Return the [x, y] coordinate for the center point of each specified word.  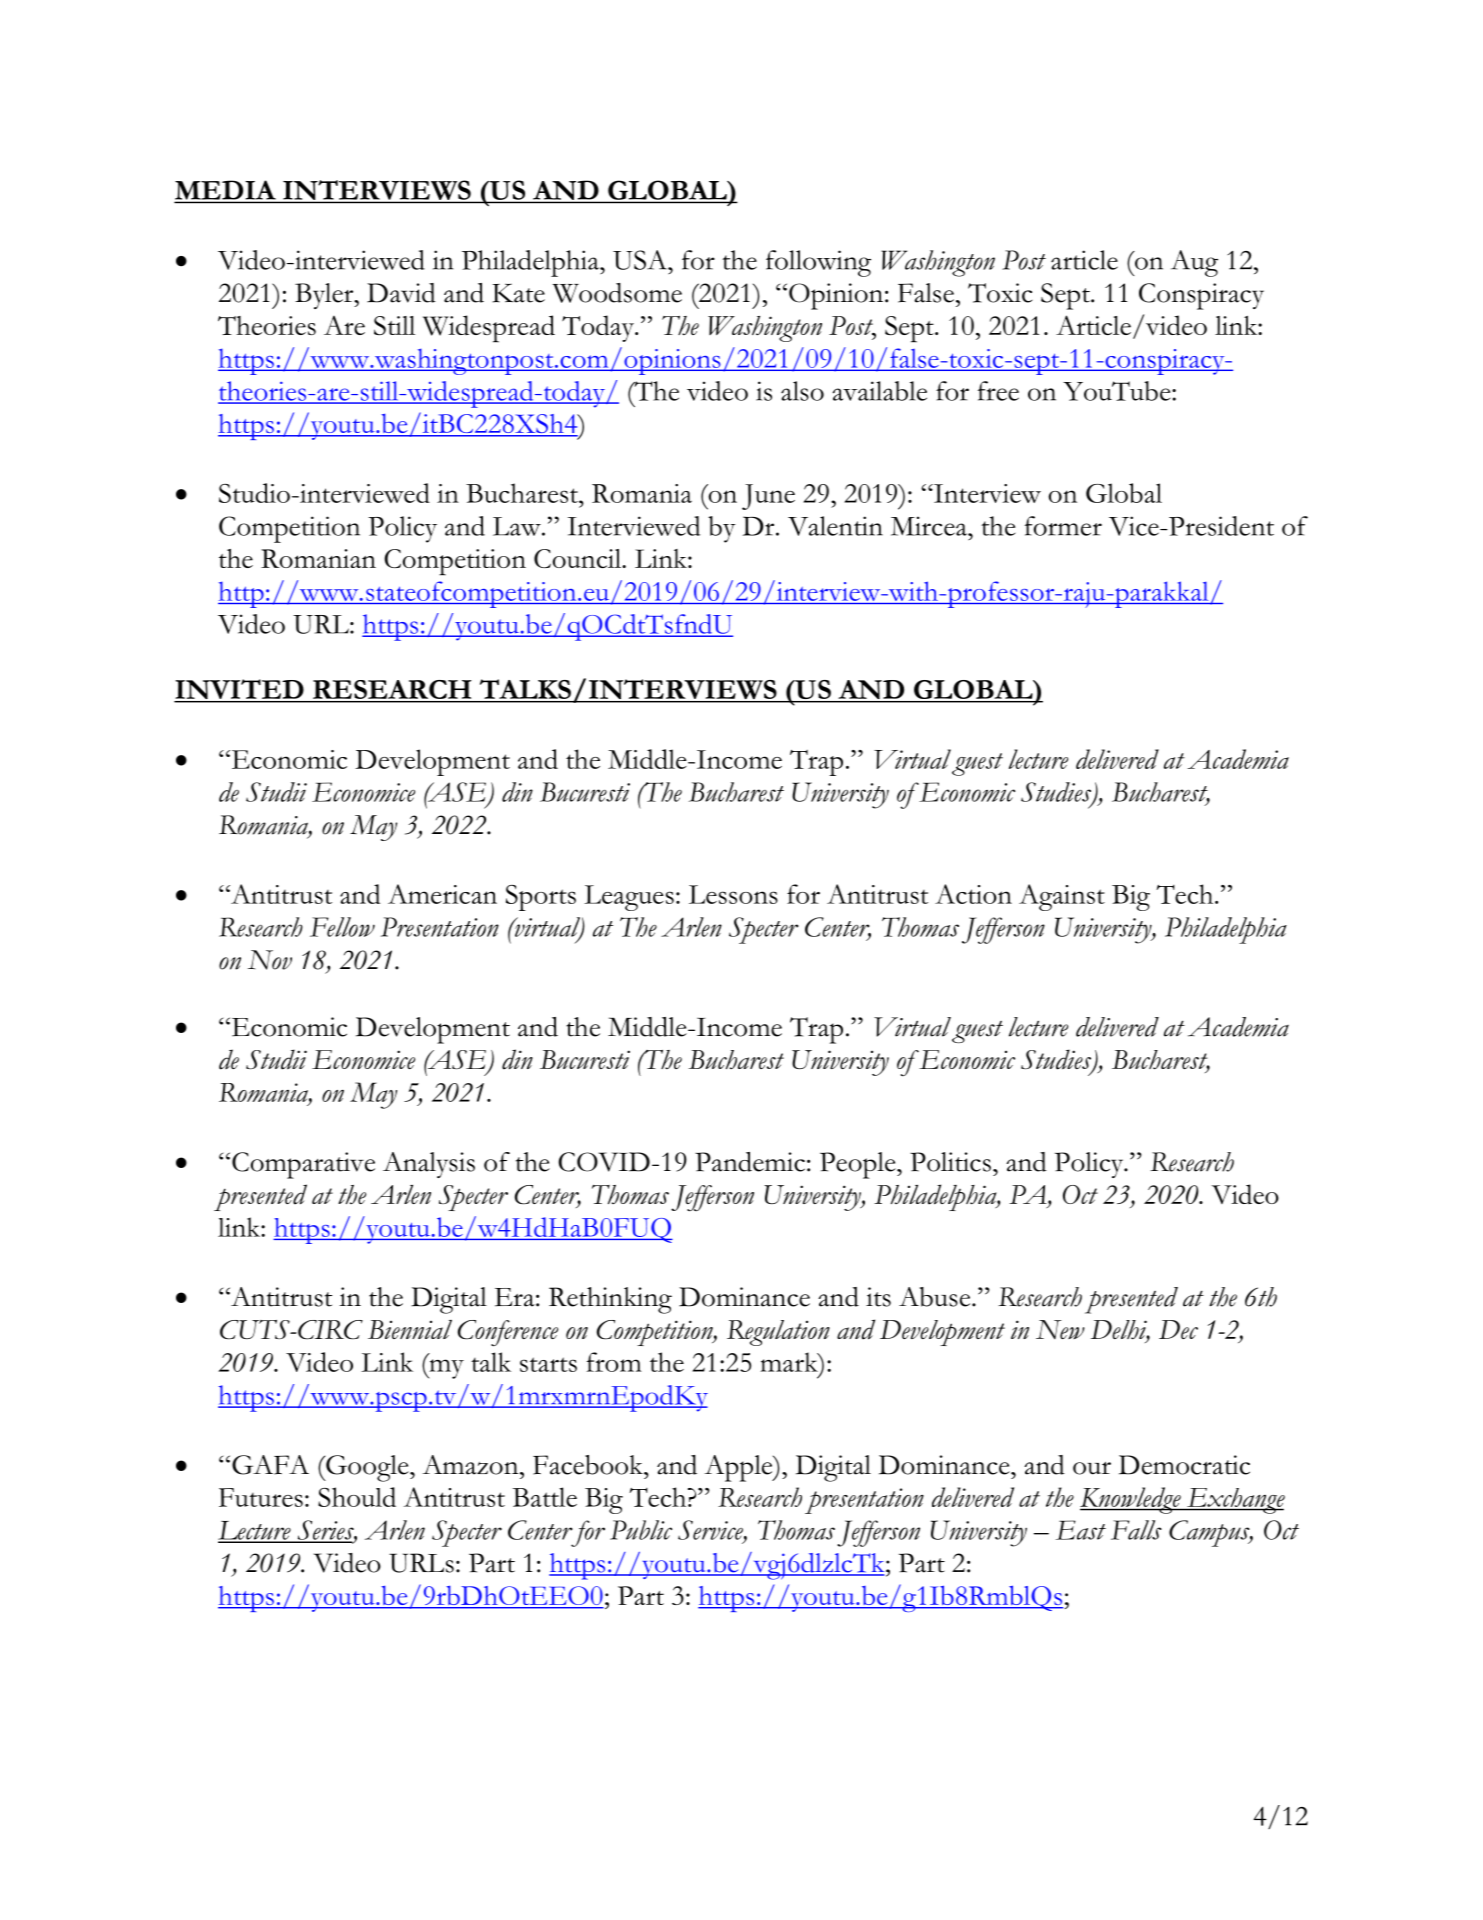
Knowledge [1131, 1500]
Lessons [733, 894]
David [401, 293]
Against [1062, 897]
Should [357, 1497]
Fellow [342, 927]
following [818, 263]
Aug [1194, 263]
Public [641, 1530]
